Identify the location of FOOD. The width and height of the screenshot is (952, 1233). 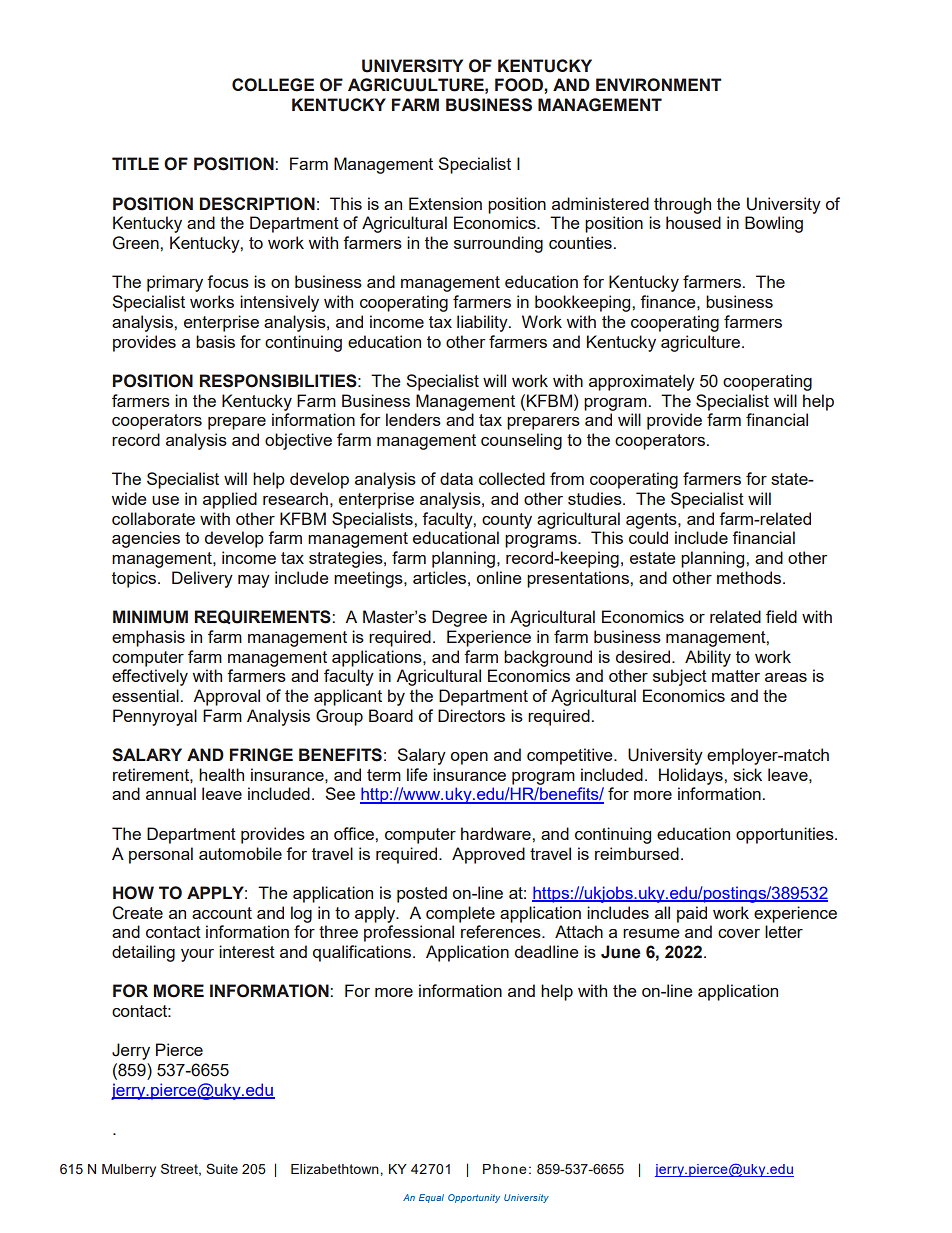
(520, 85).
